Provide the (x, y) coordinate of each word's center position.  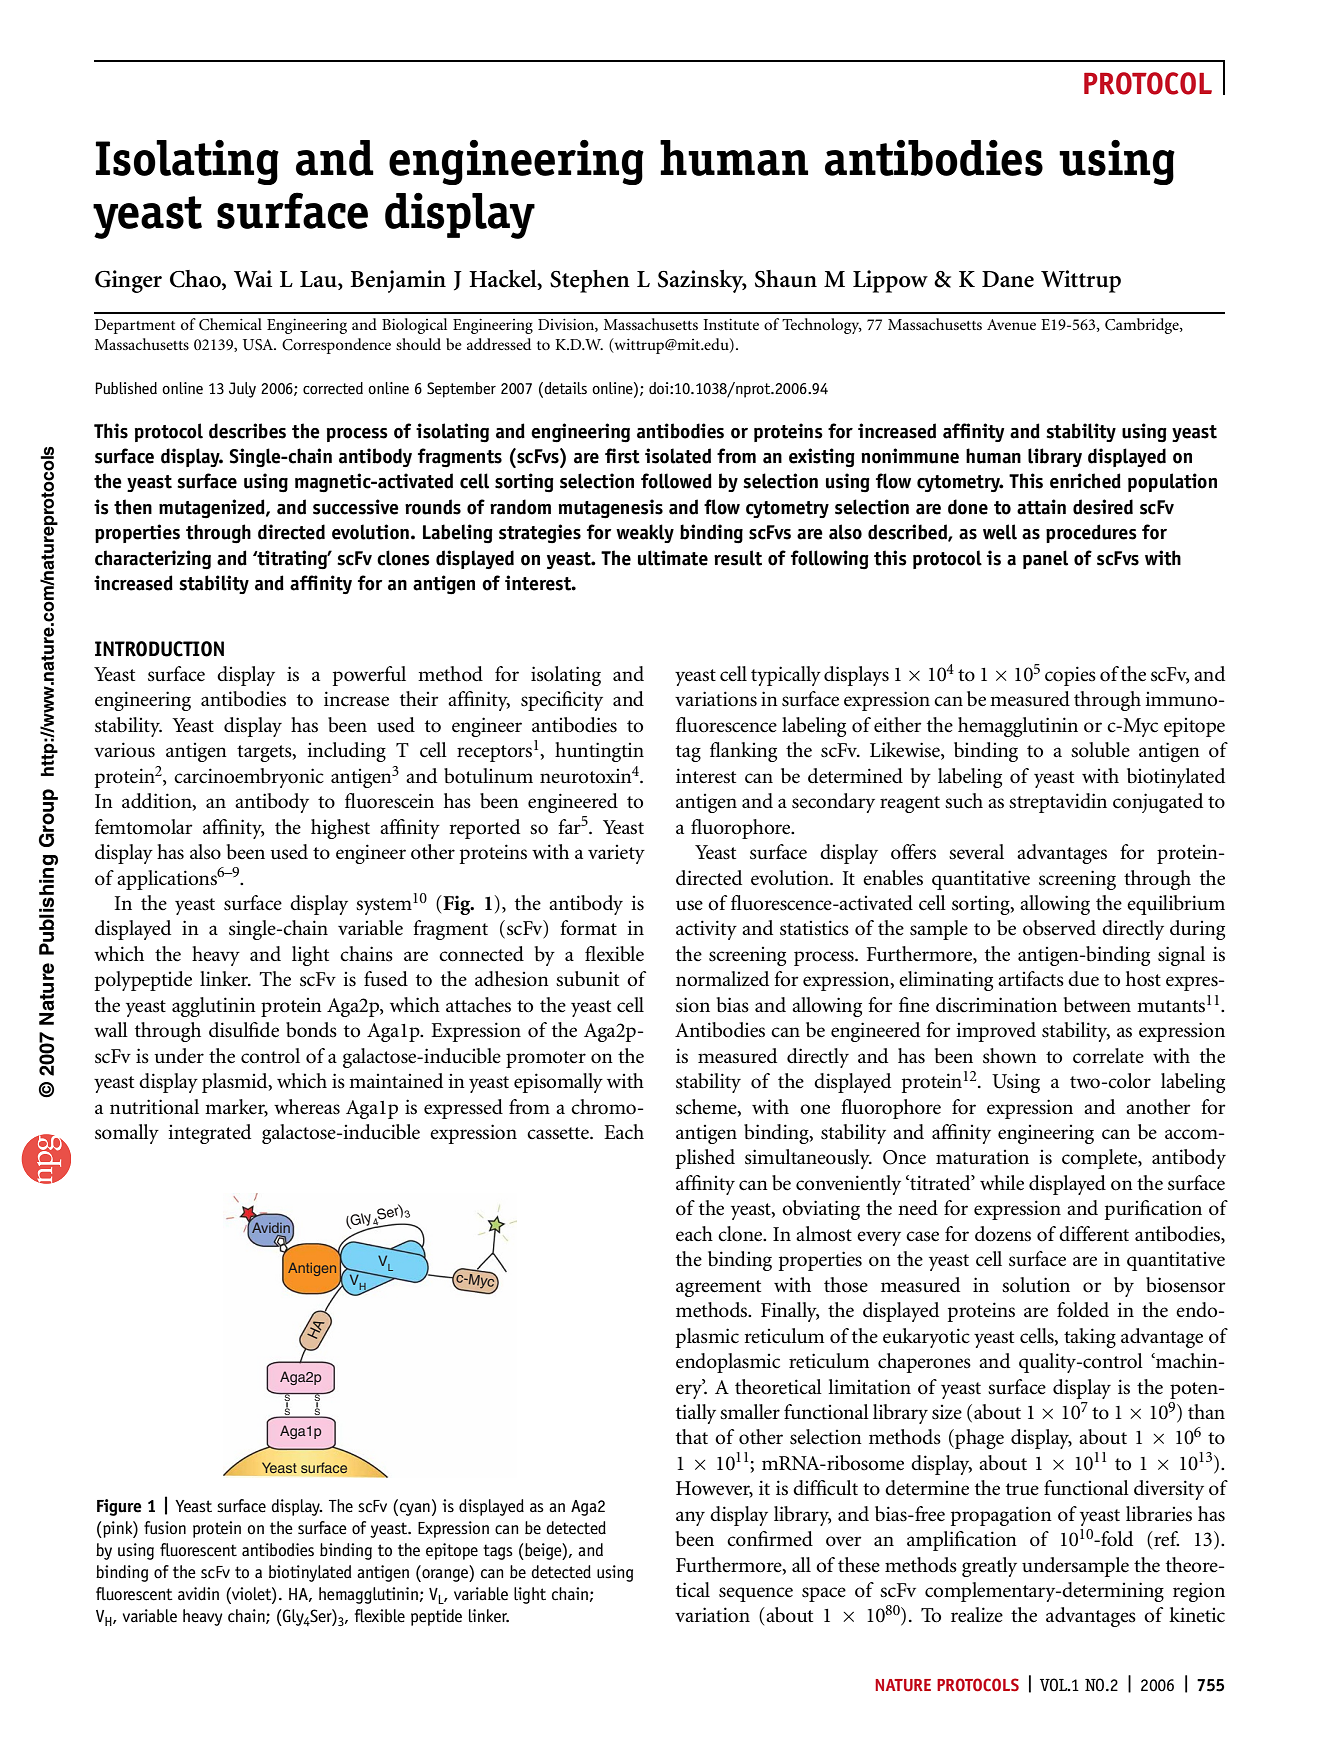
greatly (989, 1567)
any (690, 1518)
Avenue (1011, 324)
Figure (119, 1507)
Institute (731, 324)
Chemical (230, 324)
